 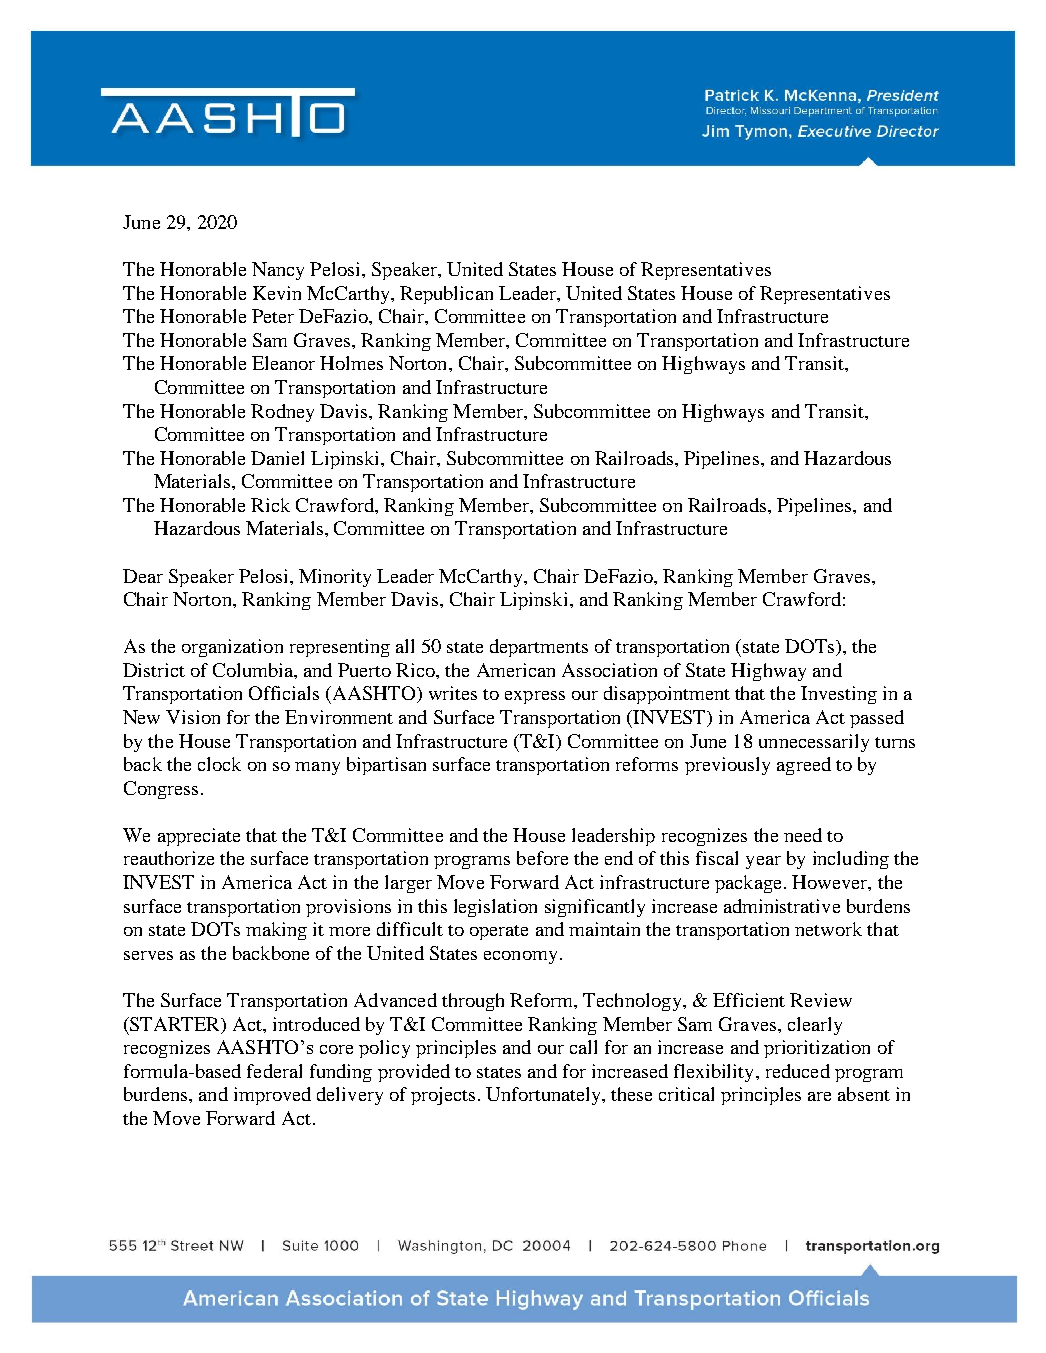 What do you see at coordinates (351, 363) in the screenshot?
I see `Holmes` at bounding box center [351, 363].
